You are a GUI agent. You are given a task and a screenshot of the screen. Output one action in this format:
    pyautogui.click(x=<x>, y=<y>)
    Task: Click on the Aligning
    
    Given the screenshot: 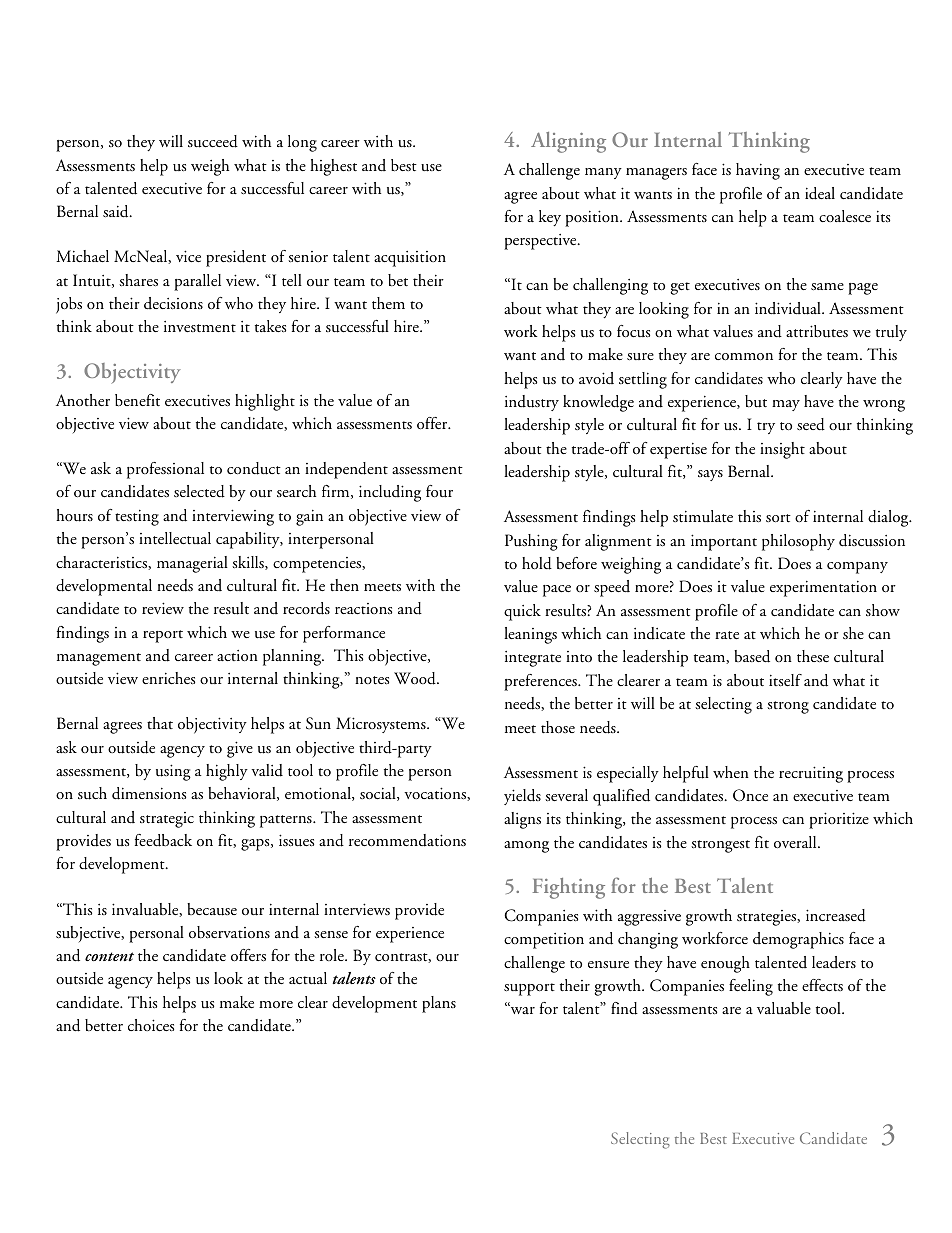 What is the action you would take?
    pyautogui.click(x=568, y=142)
